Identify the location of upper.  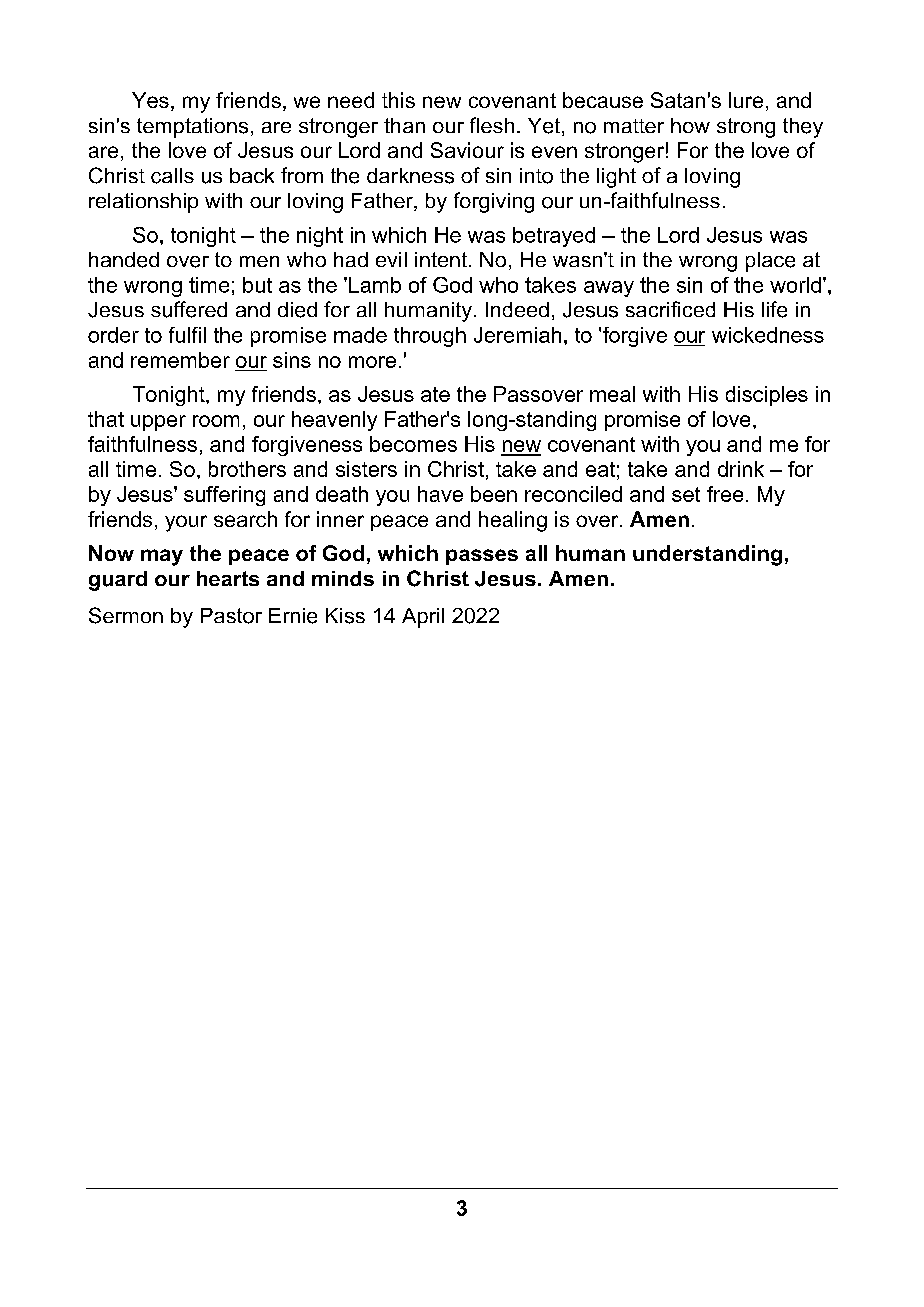
(158, 423).
